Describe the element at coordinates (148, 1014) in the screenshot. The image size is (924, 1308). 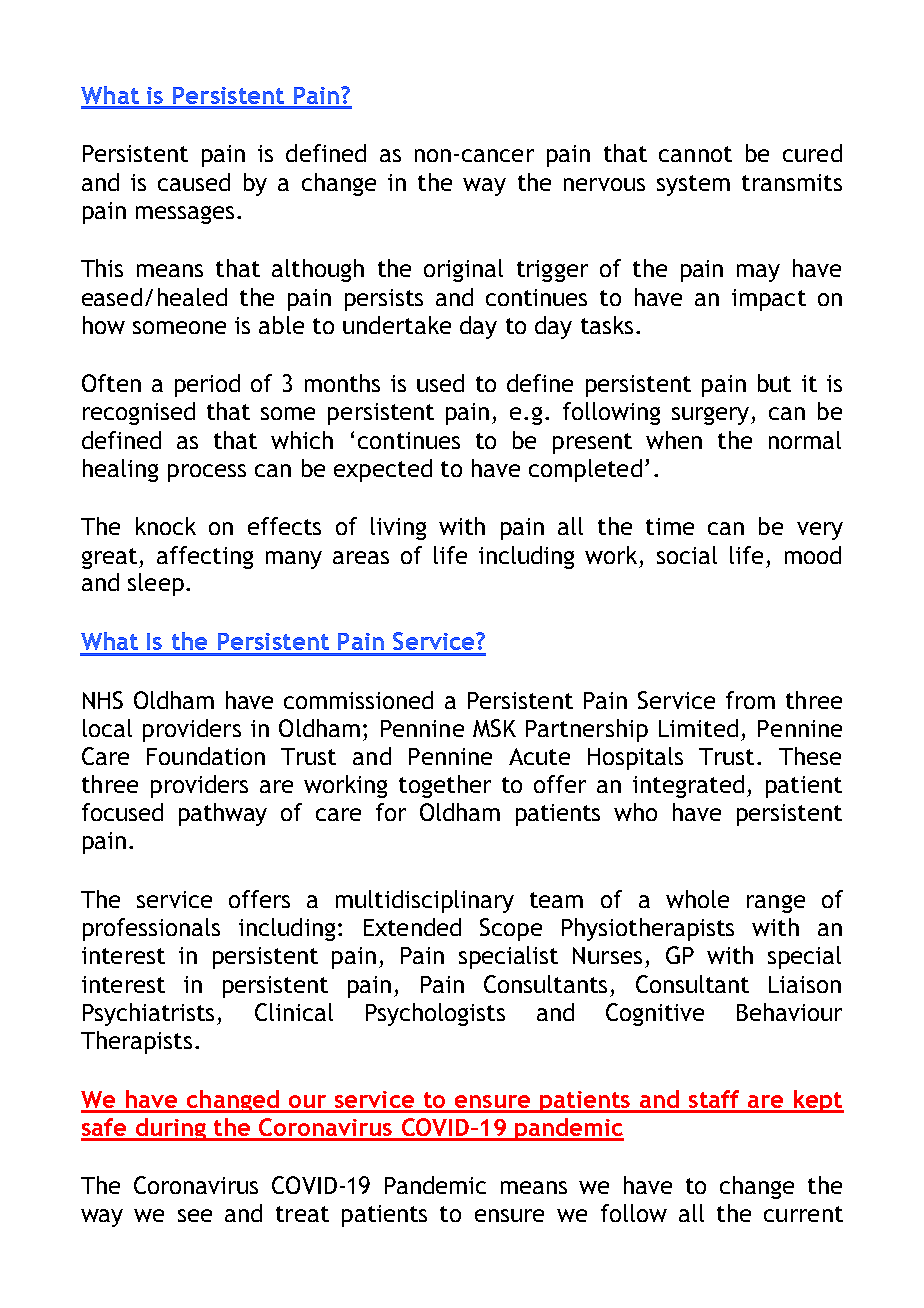
I see `Psychiatrists` at that location.
